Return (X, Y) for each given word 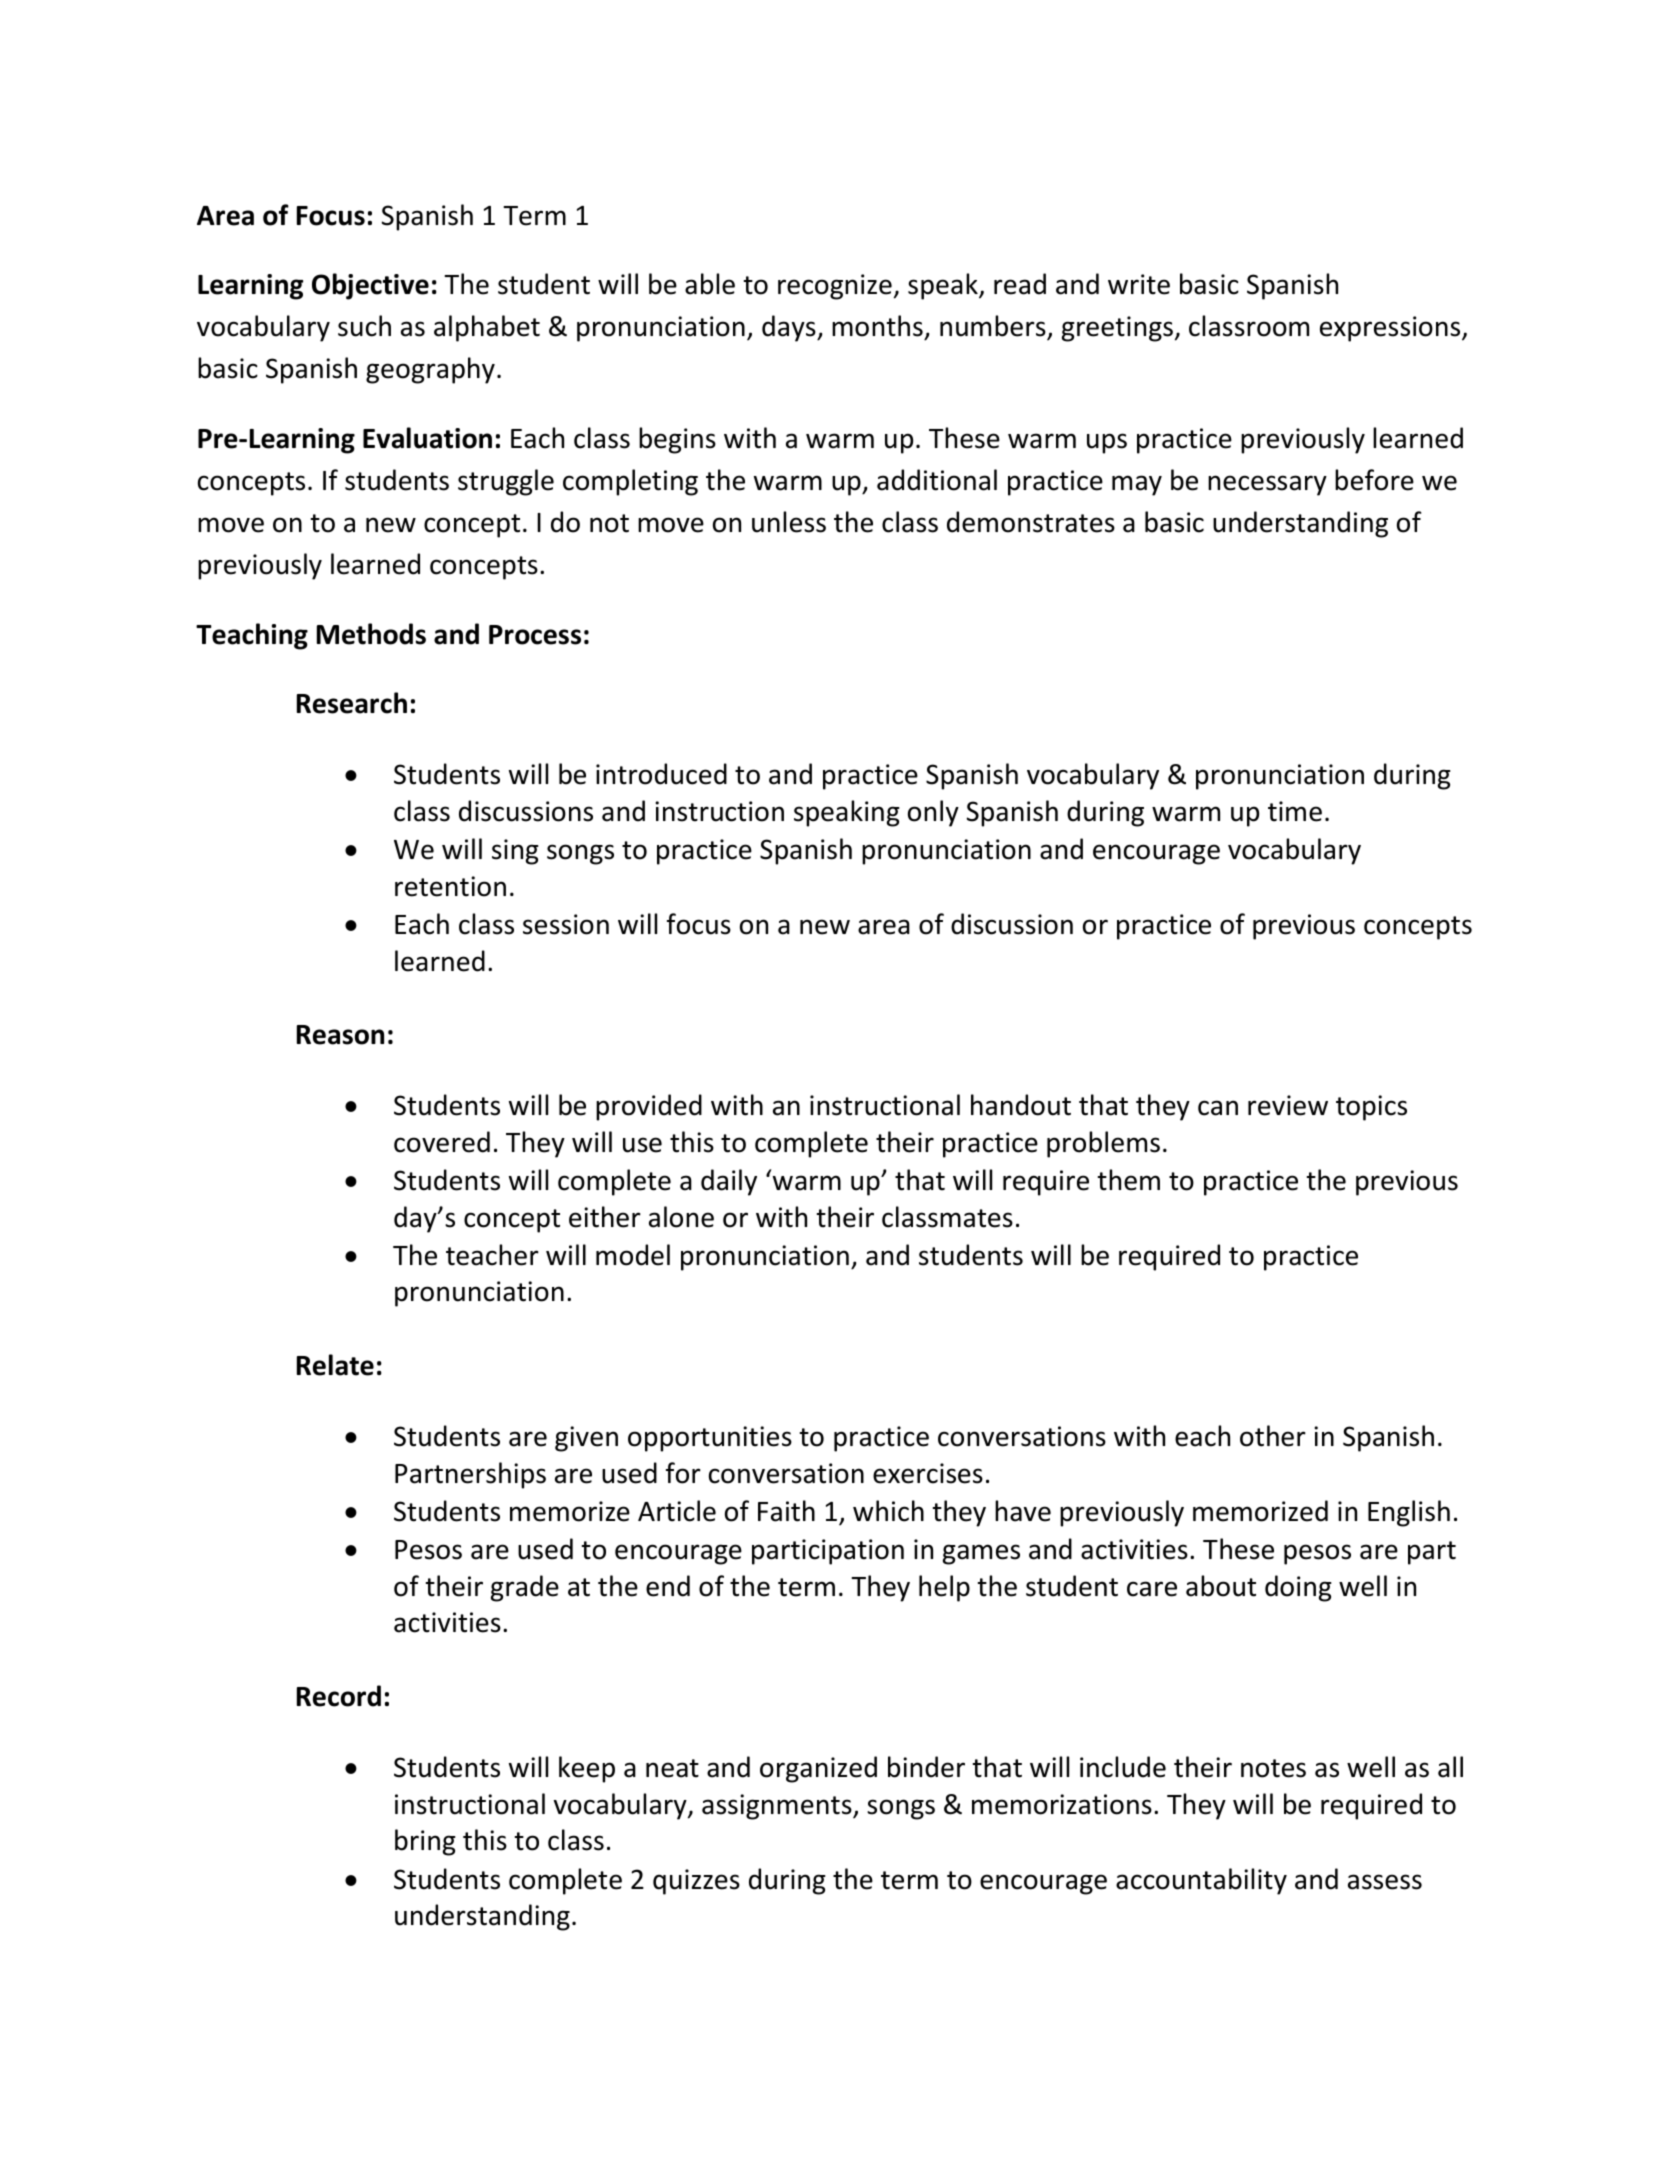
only (933, 813)
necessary (1267, 485)
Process (535, 635)
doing (1298, 1588)
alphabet (487, 328)
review (1288, 1105)
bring (425, 1842)
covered (442, 1142)
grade (525, 1588)
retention (450, 886)
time (1295, 811)
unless (789, 522)
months (878, 327)
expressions (1391, 329)
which (888, 1511)
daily (729, 1182)
